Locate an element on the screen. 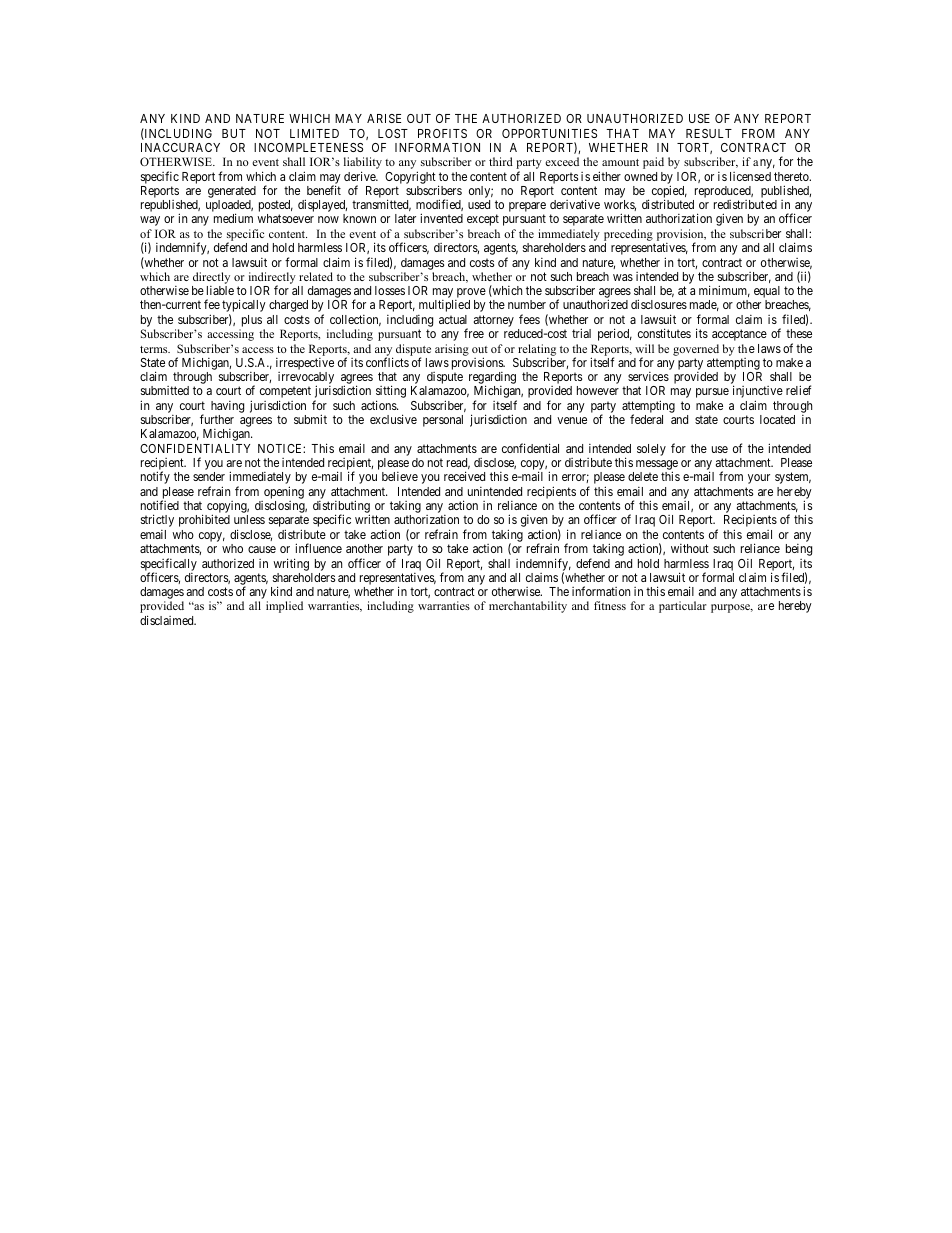 The height and width of the screenshot is (1233, 952). PROFITS is located at coordinates (442, 133).
